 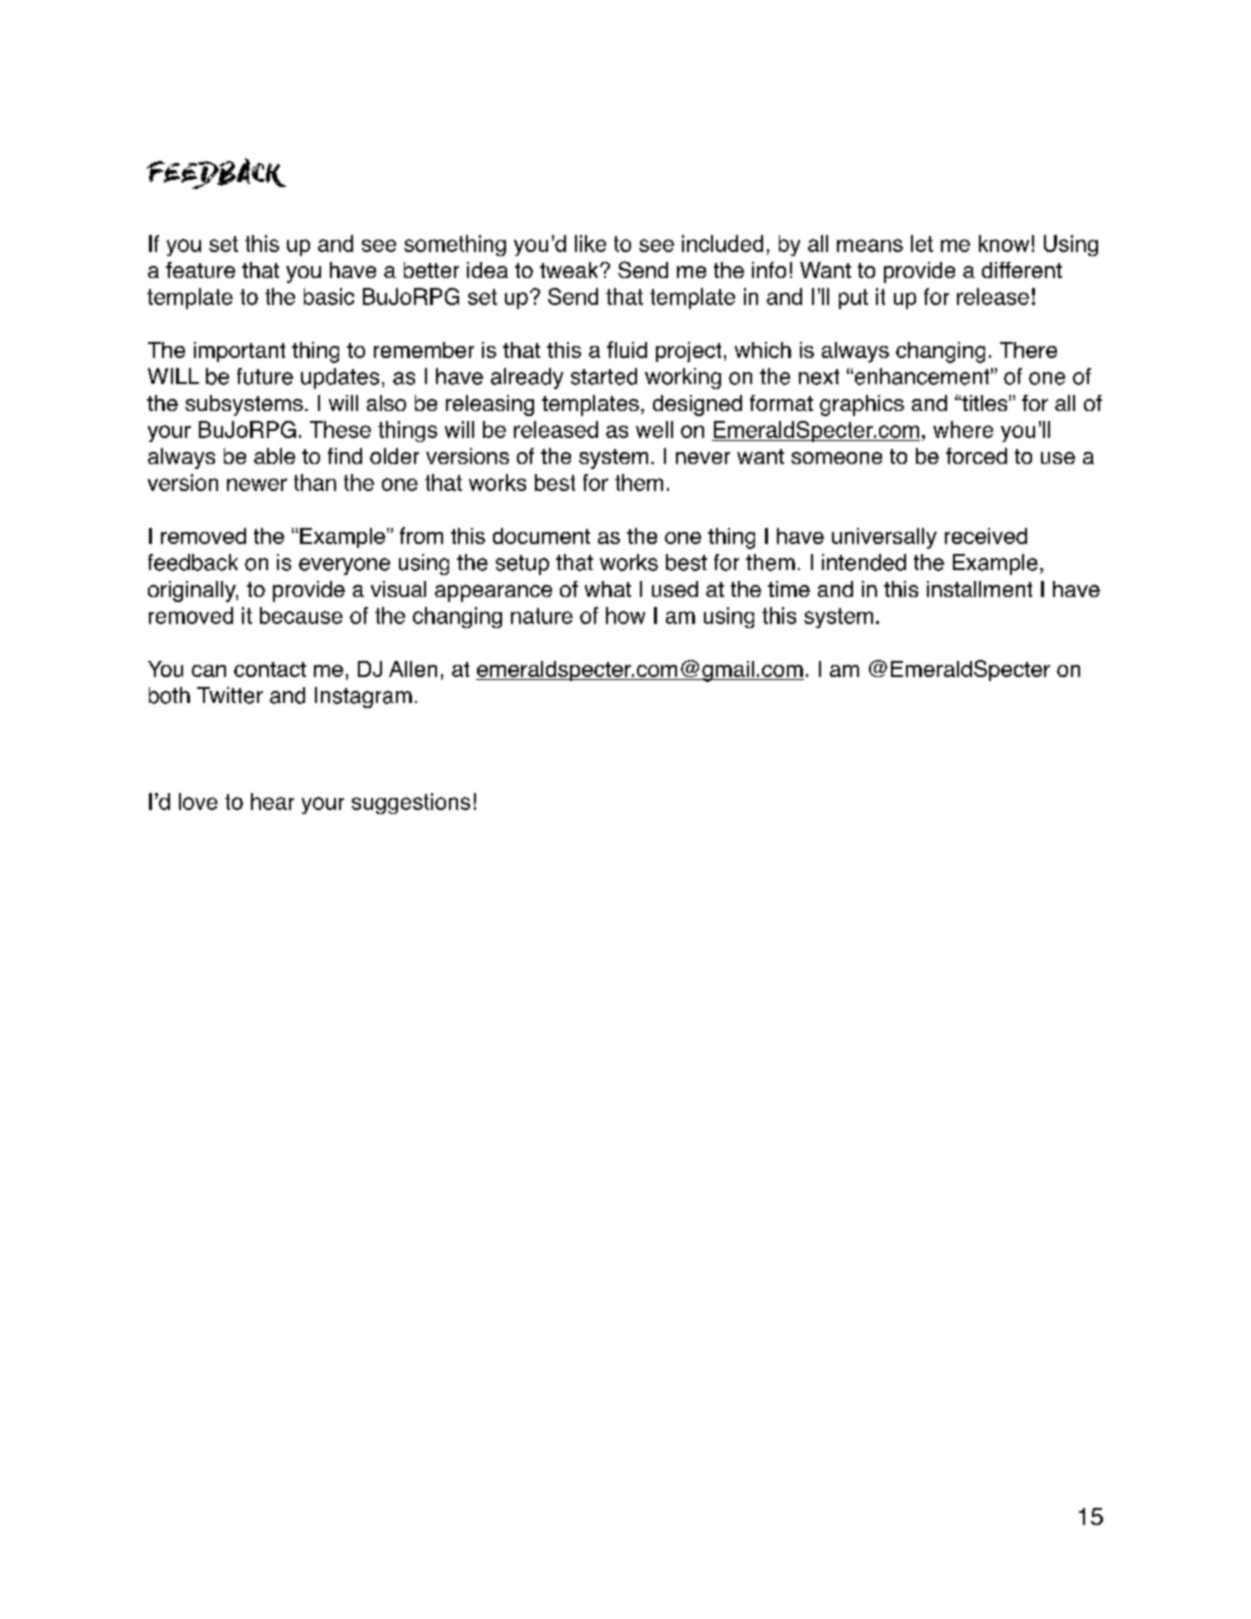 What do you see at coordinates (570, 270) in the image?
I see `tweak` at bounding box center [570, 270].
